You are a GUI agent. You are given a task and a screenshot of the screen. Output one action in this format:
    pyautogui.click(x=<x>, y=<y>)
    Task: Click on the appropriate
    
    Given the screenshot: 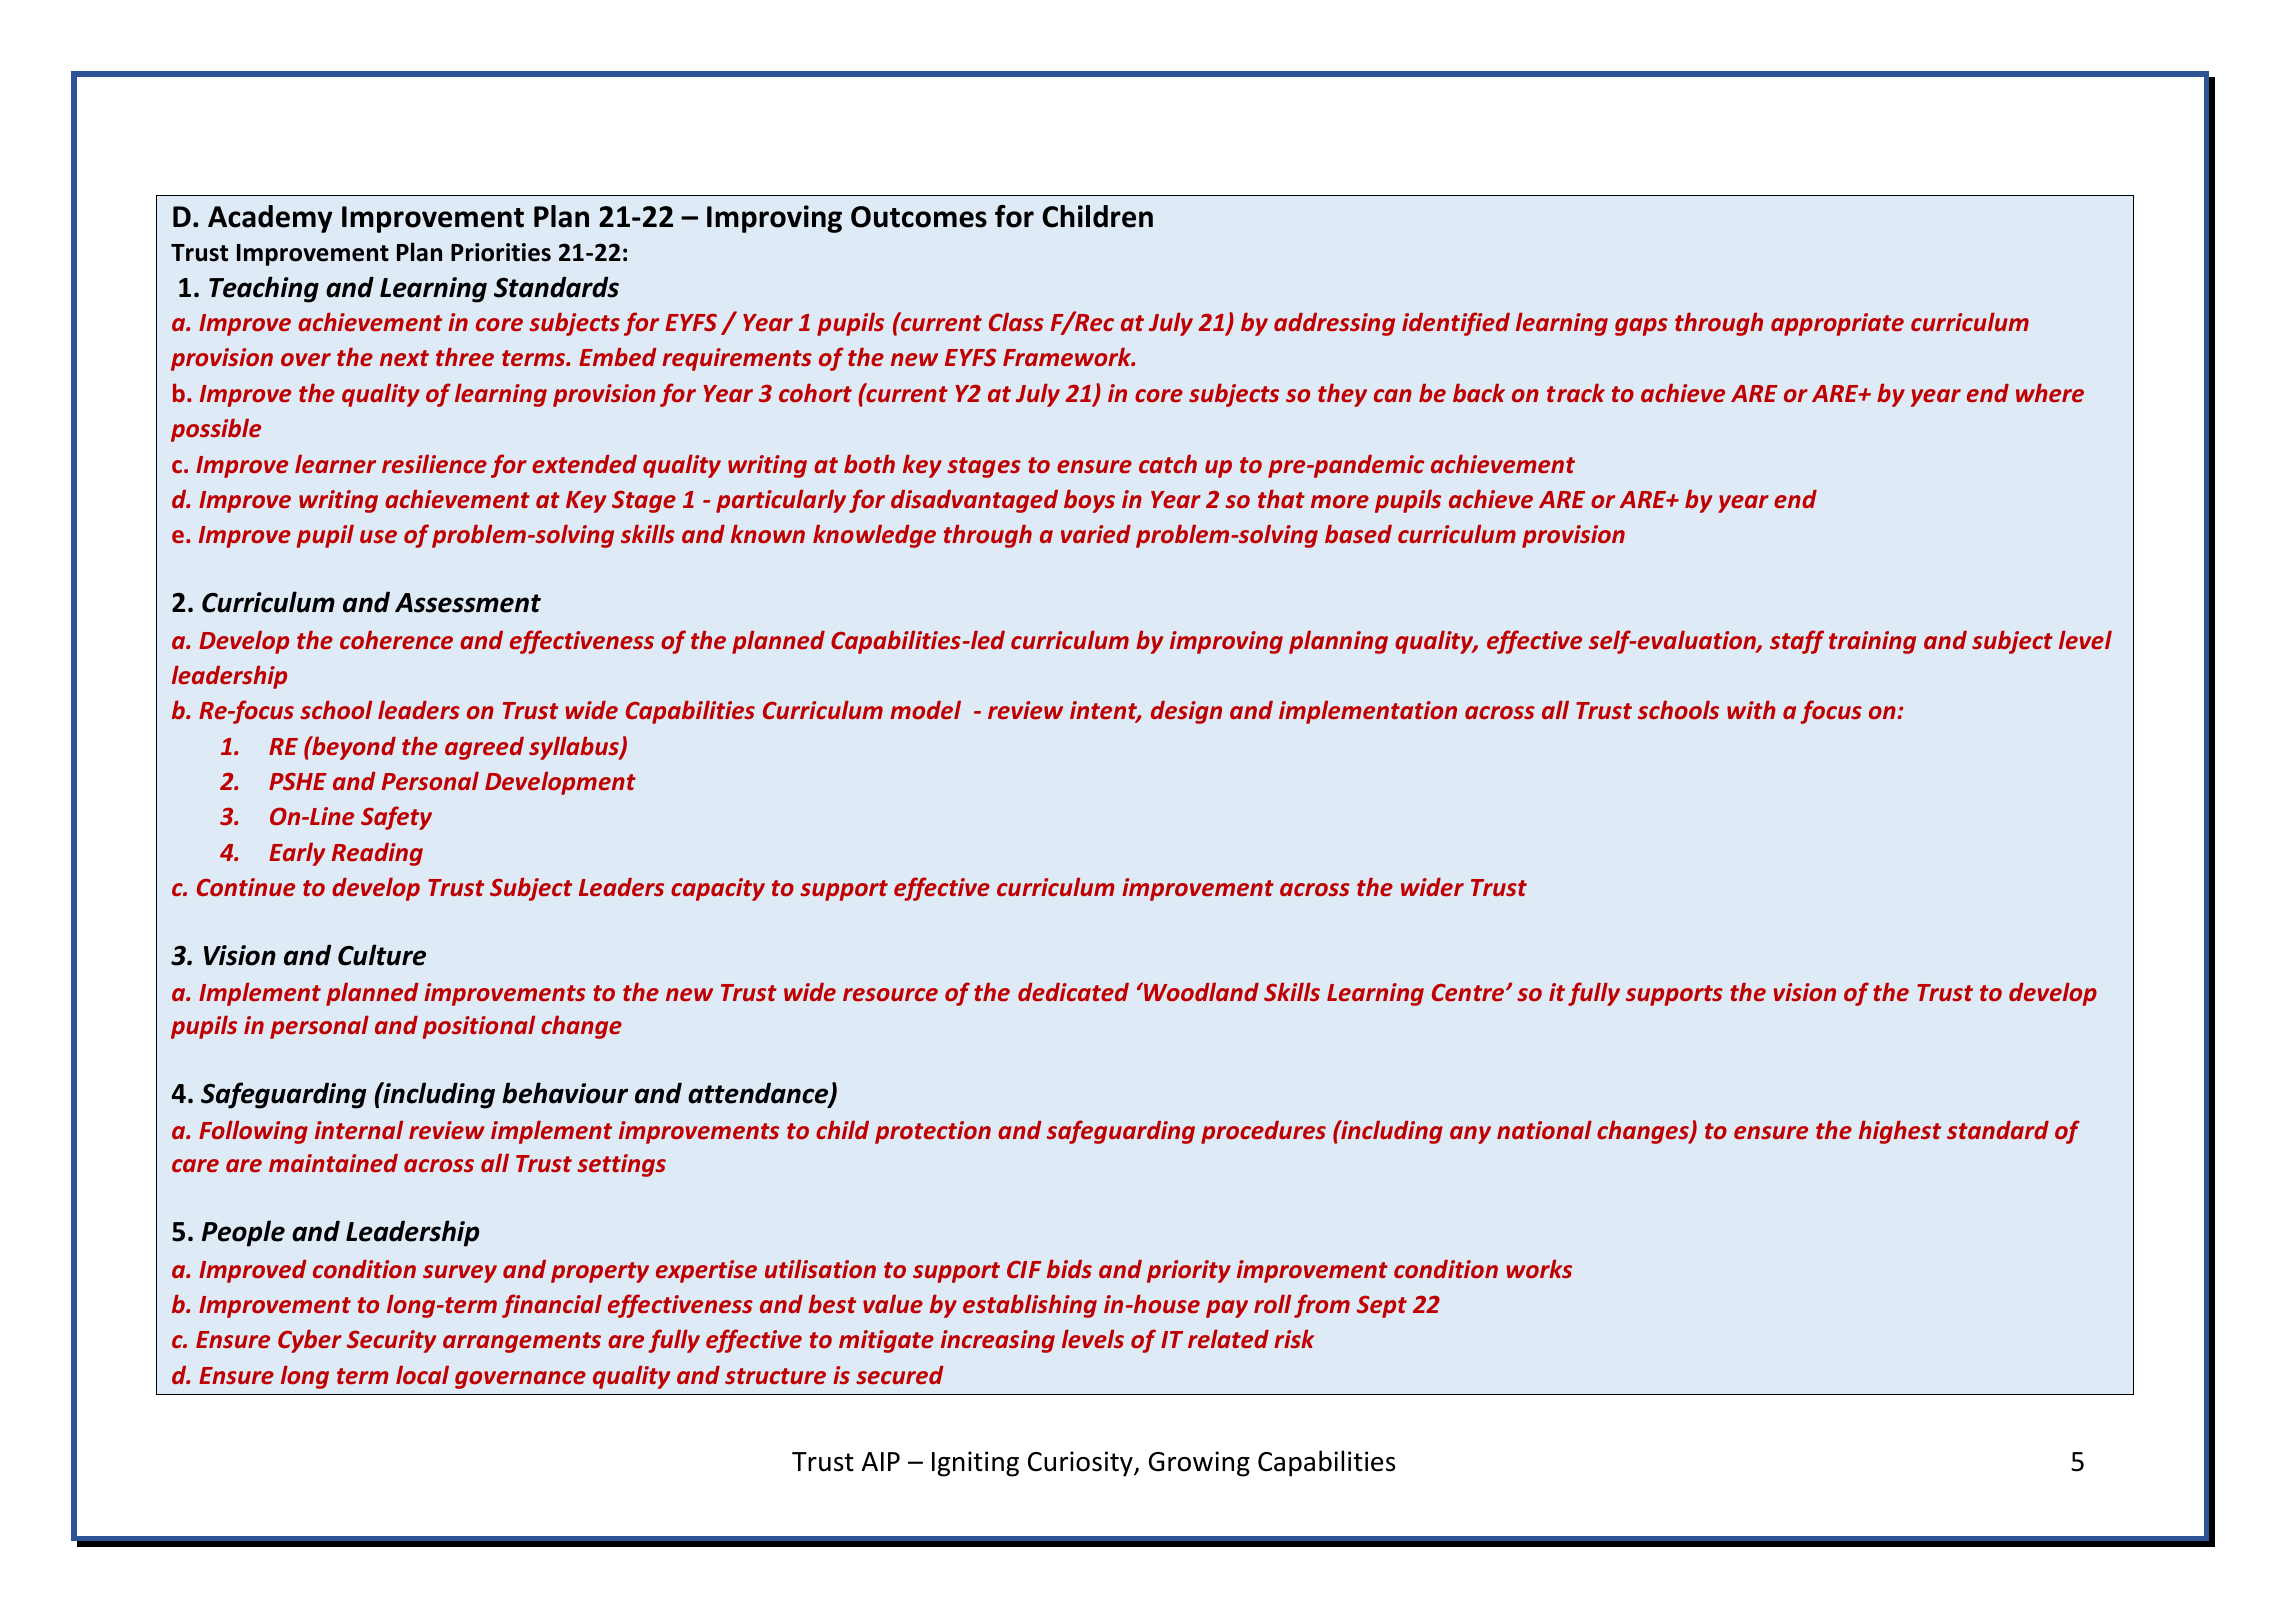 What is the action you would take?
    pyautogui.click(x=1837, y=324)
